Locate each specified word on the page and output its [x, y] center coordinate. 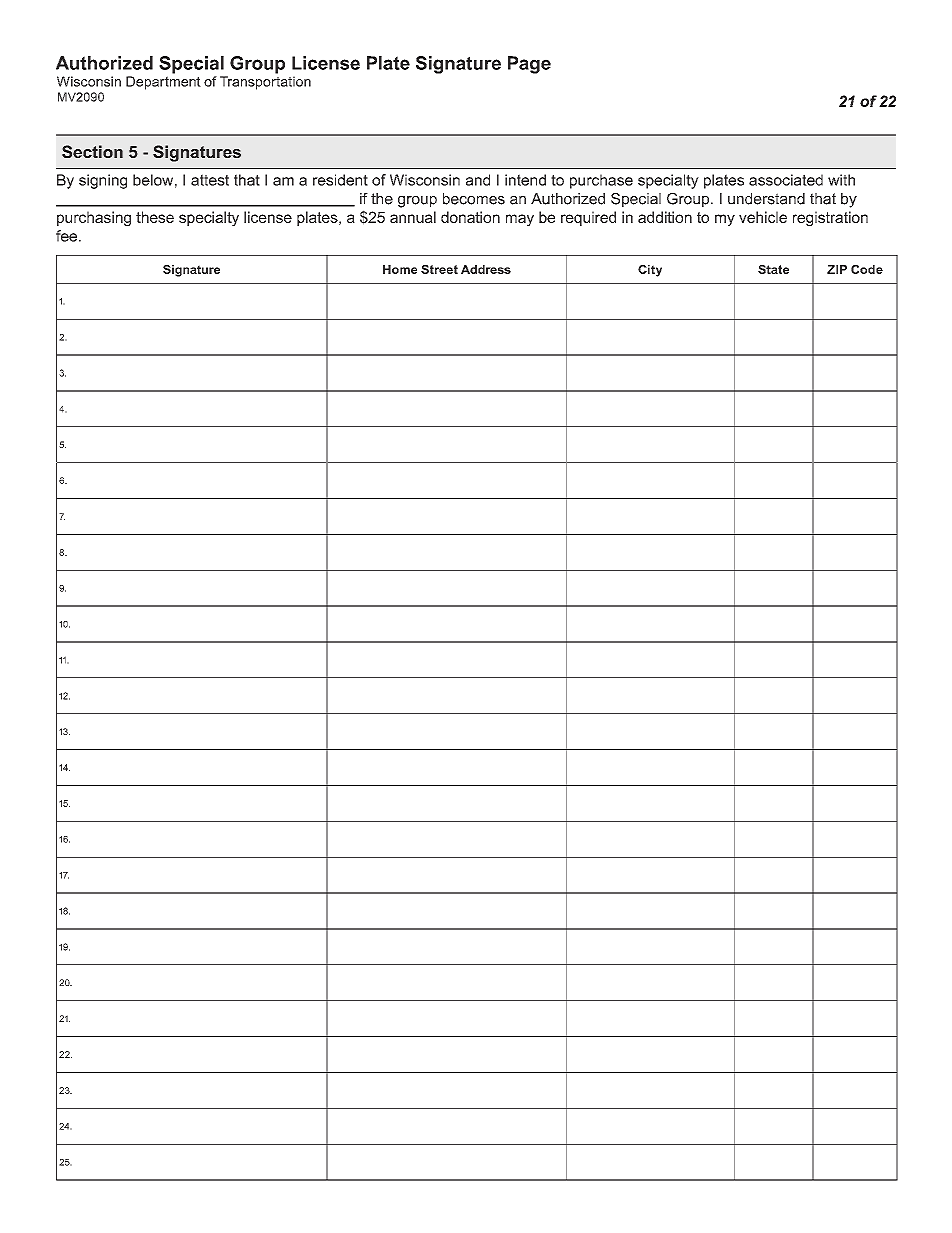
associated [786, 180]
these [155, 217]
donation [470, 217]
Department [163, 83]
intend [525, 180]
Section [92, 151]
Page [529, 65]
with [841, 180]
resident [340, 180]
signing [103, 181]
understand [766, 199]
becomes [474, 199]
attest [210, 180]
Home [400, 269]
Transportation [265, 83]
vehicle [763, 217]
